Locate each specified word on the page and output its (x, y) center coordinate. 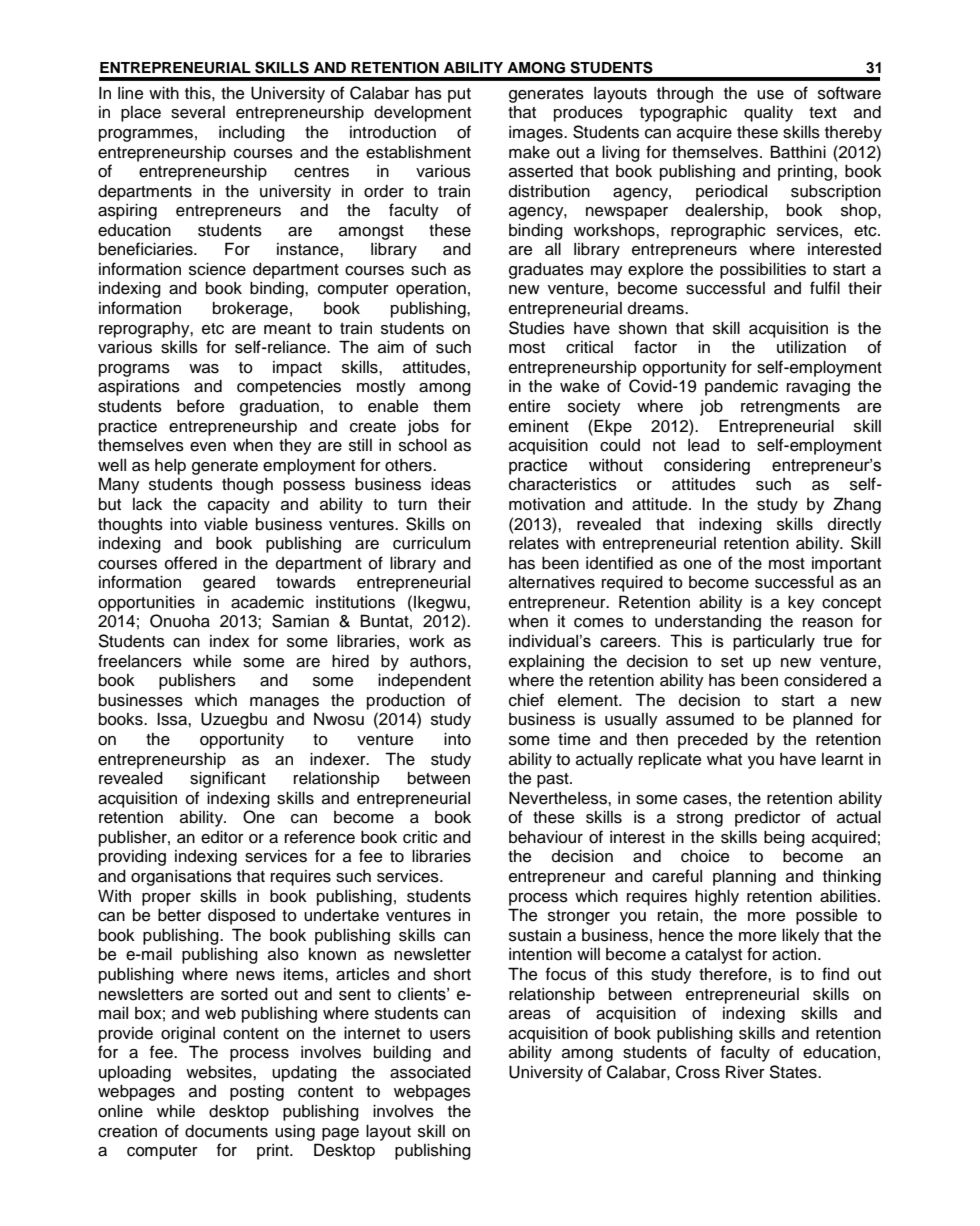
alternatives (552, 582)
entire (529, 406)
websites (220, 1072)
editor (222, 837)
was (204, 369)
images (537, 134)
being (784, 839)
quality (768, 114)
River (745, 1072)
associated (430, 1072)
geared (229, 584)
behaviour (546, 837)
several (198, 112)
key (801, 604)
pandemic (741, 388)
